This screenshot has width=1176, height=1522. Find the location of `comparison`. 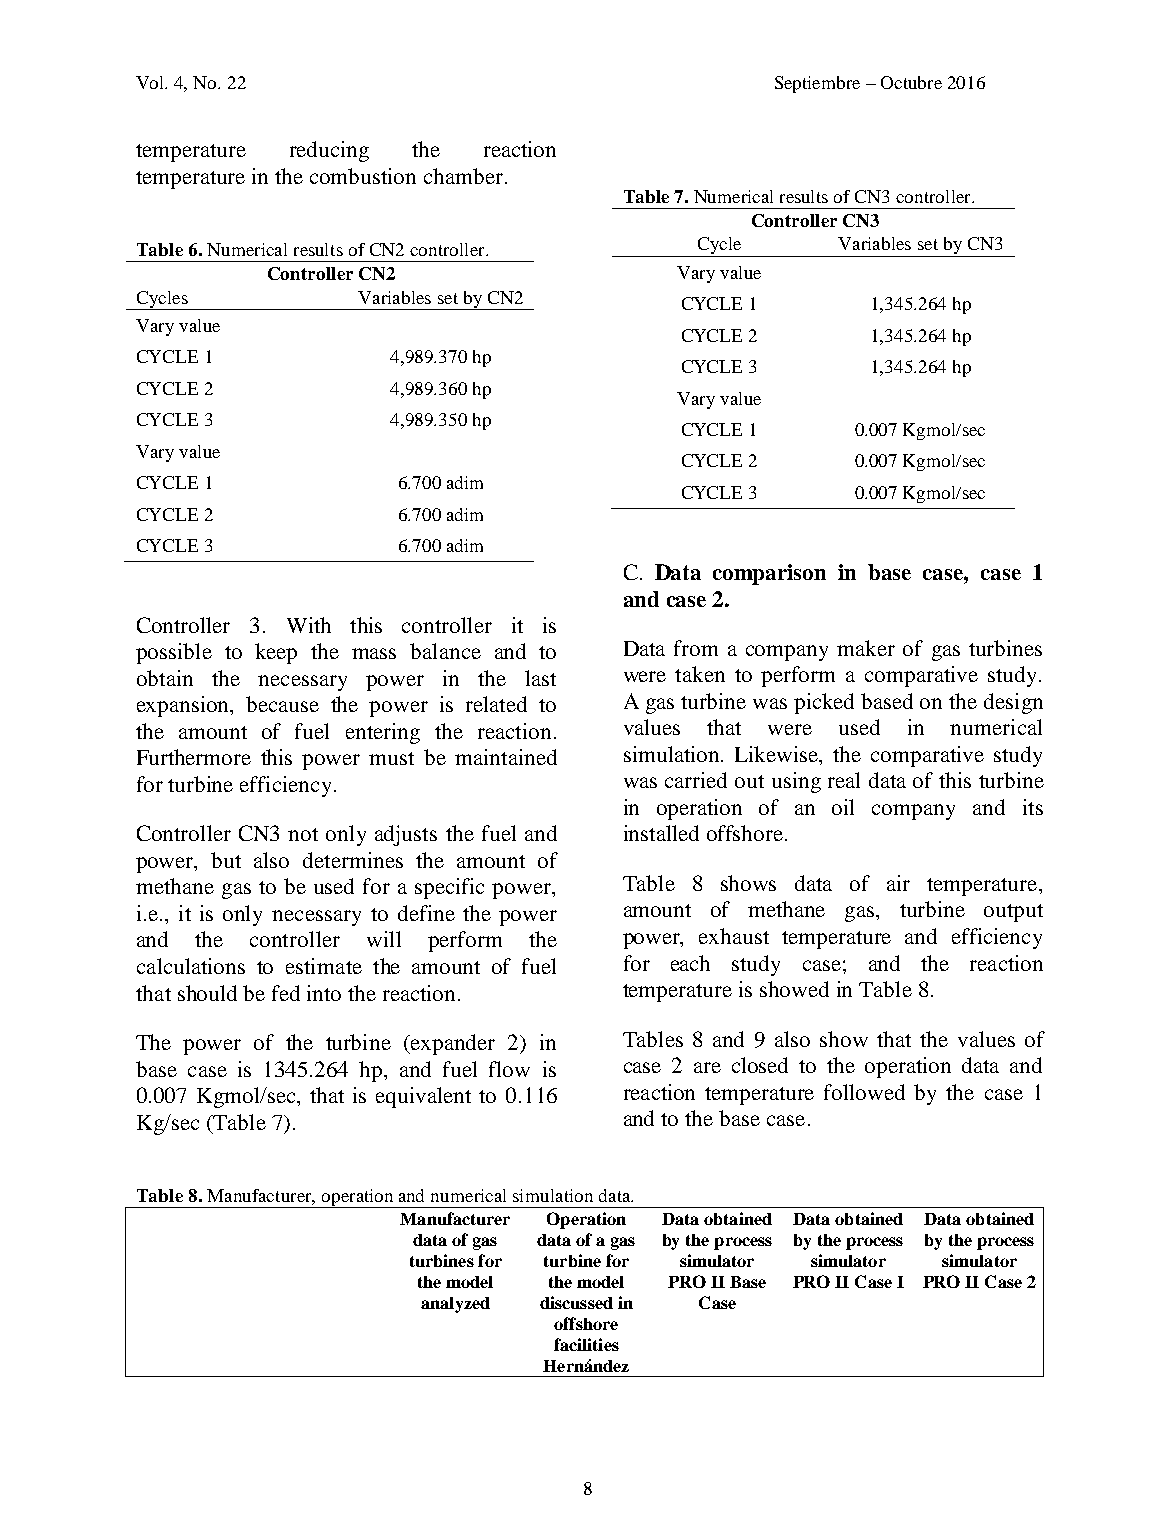

comparison is located at coordinates (769, 574).
